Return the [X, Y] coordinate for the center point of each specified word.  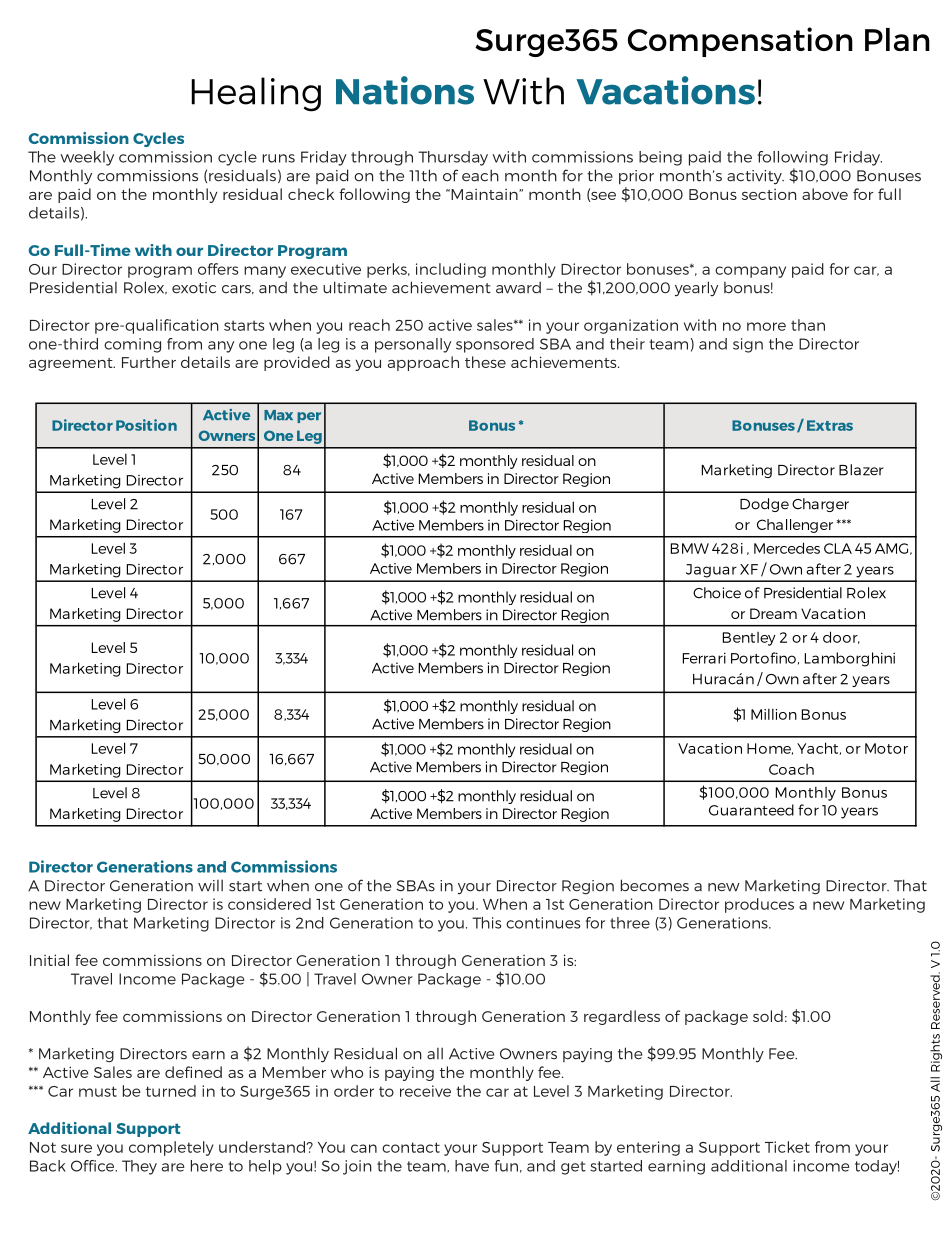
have [472, 1166]
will [210, 885]
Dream [773, 613]
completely [171, 1148]
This [486, 923]
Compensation [740, 42]
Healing [256, 94]
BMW [690, 548]
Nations [405, 90]
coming [132, 345]
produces [759, 905]
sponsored [495, 345]
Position [146, 425]
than [808, 325]
